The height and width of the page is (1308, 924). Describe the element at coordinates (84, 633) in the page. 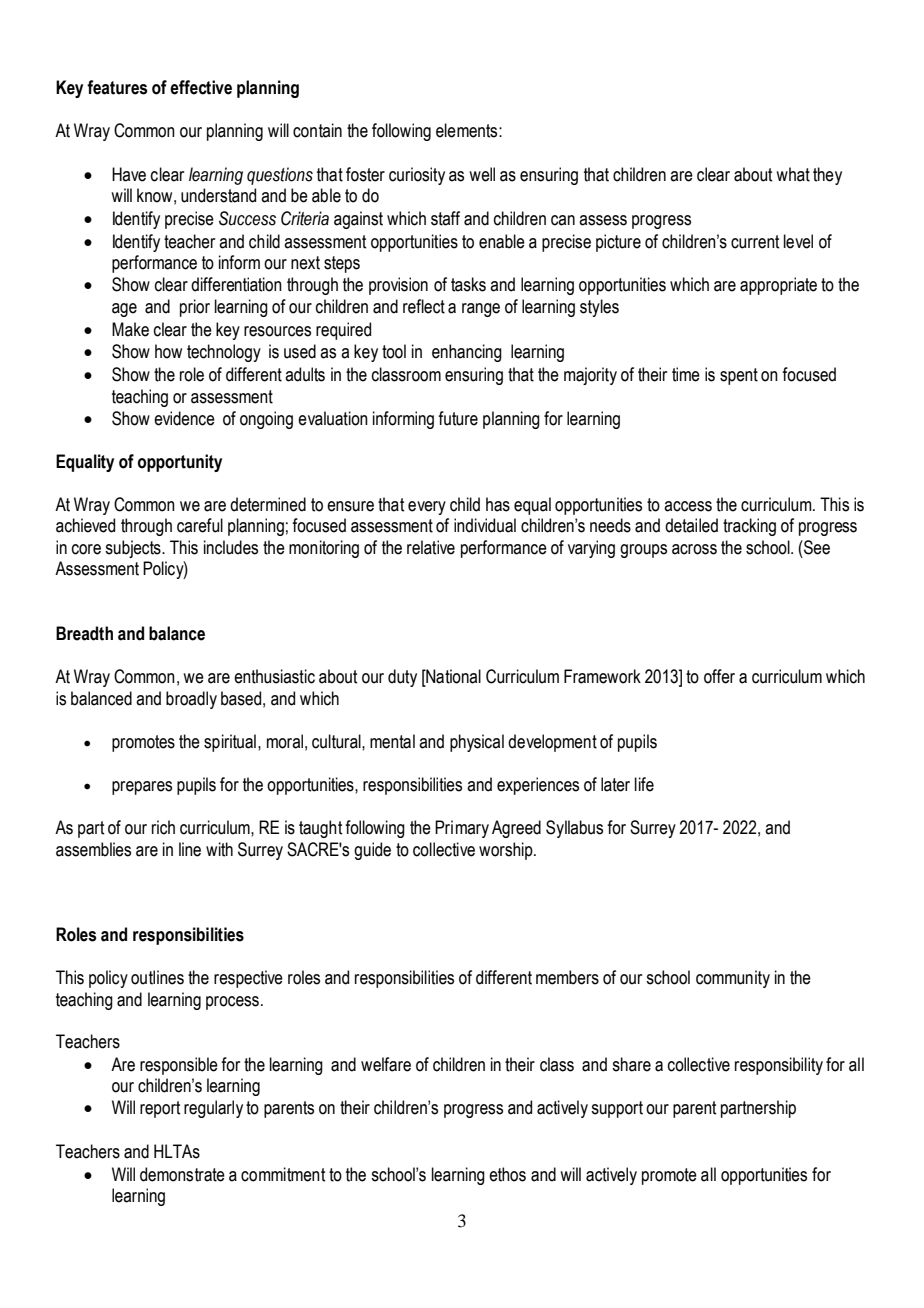

I see `Breadth` at that location.
